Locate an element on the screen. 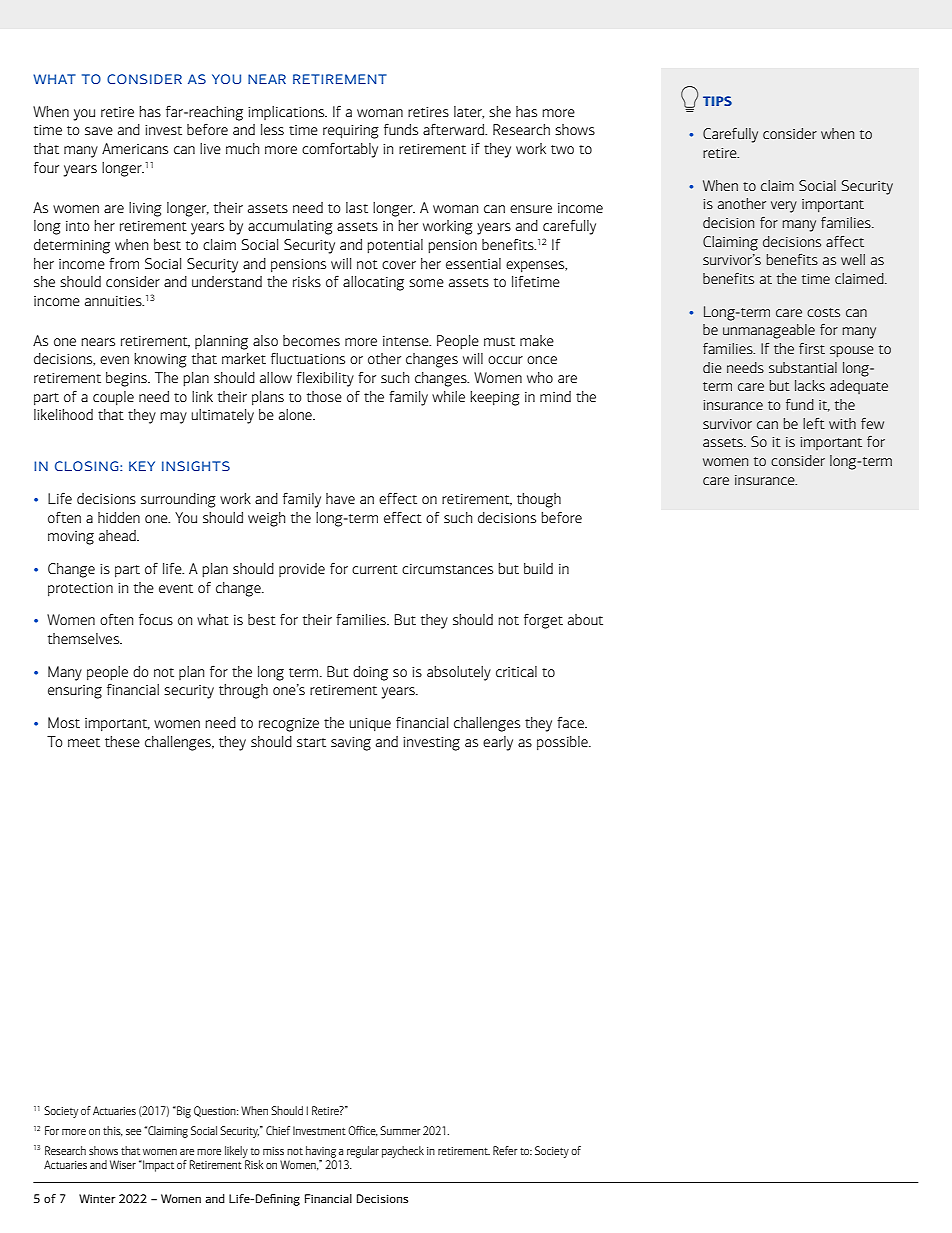  Americans is located at coordinates (135, 148).
